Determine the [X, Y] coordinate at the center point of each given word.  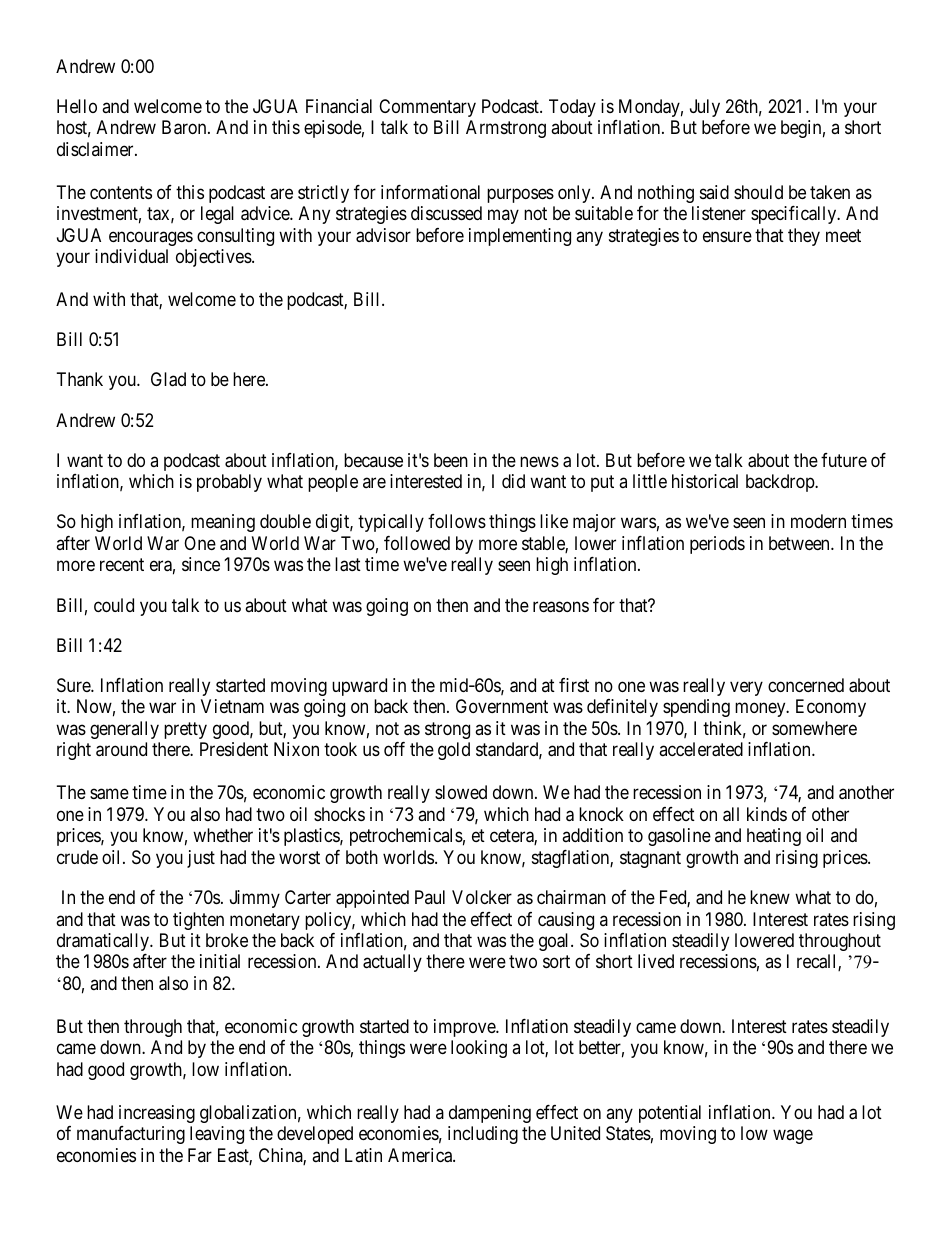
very [746, 688]
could [114, 605]
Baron [185, 127]
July [705, 108]
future [844, 460]
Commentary [427, 108]
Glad [168, 379]
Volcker [482, 897]
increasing [157, 1114]
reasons [561, 607]
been [451, 460]
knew [770, 897]
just [201, 859]
